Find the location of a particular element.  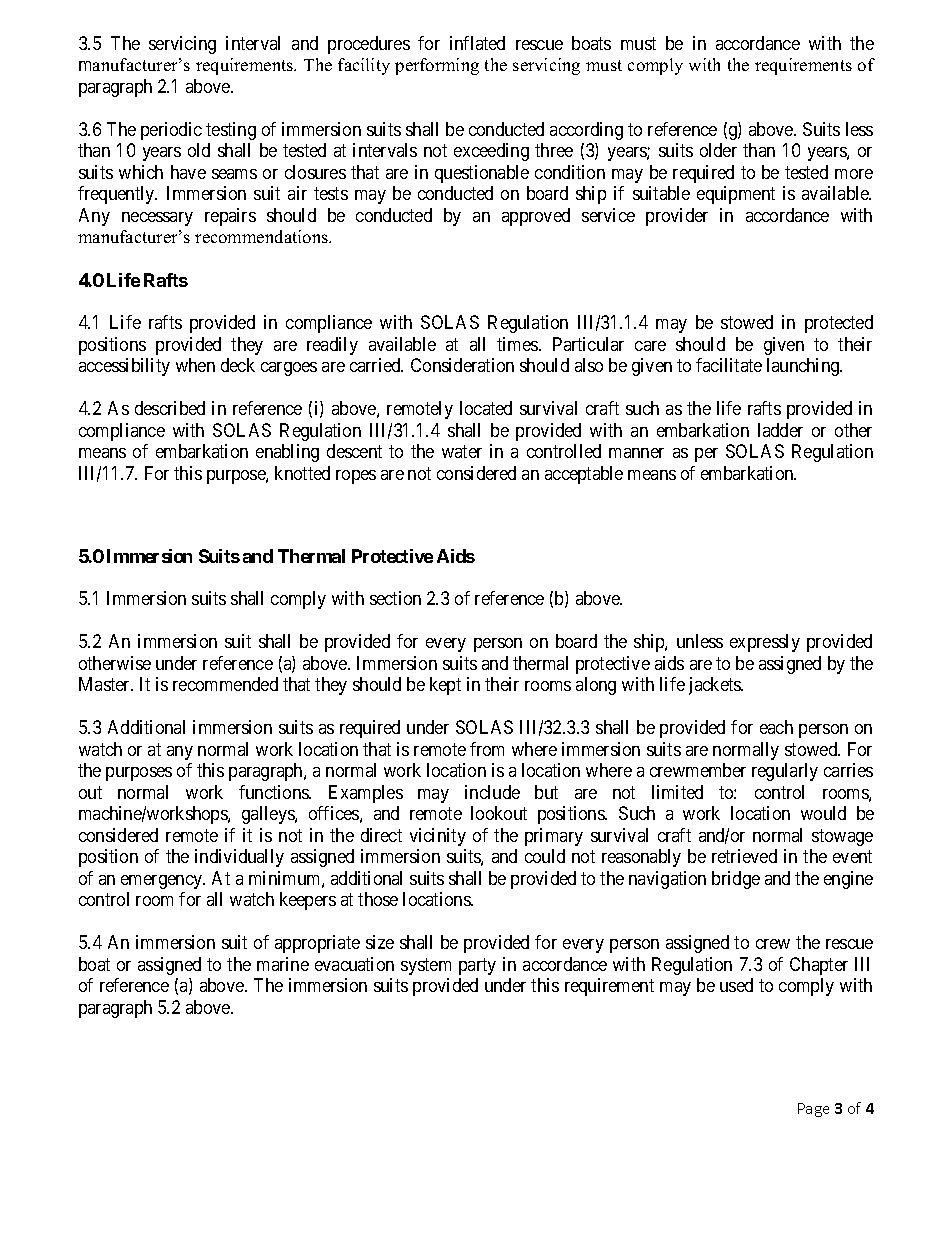

ladder is located at coordinates (780, 430).
